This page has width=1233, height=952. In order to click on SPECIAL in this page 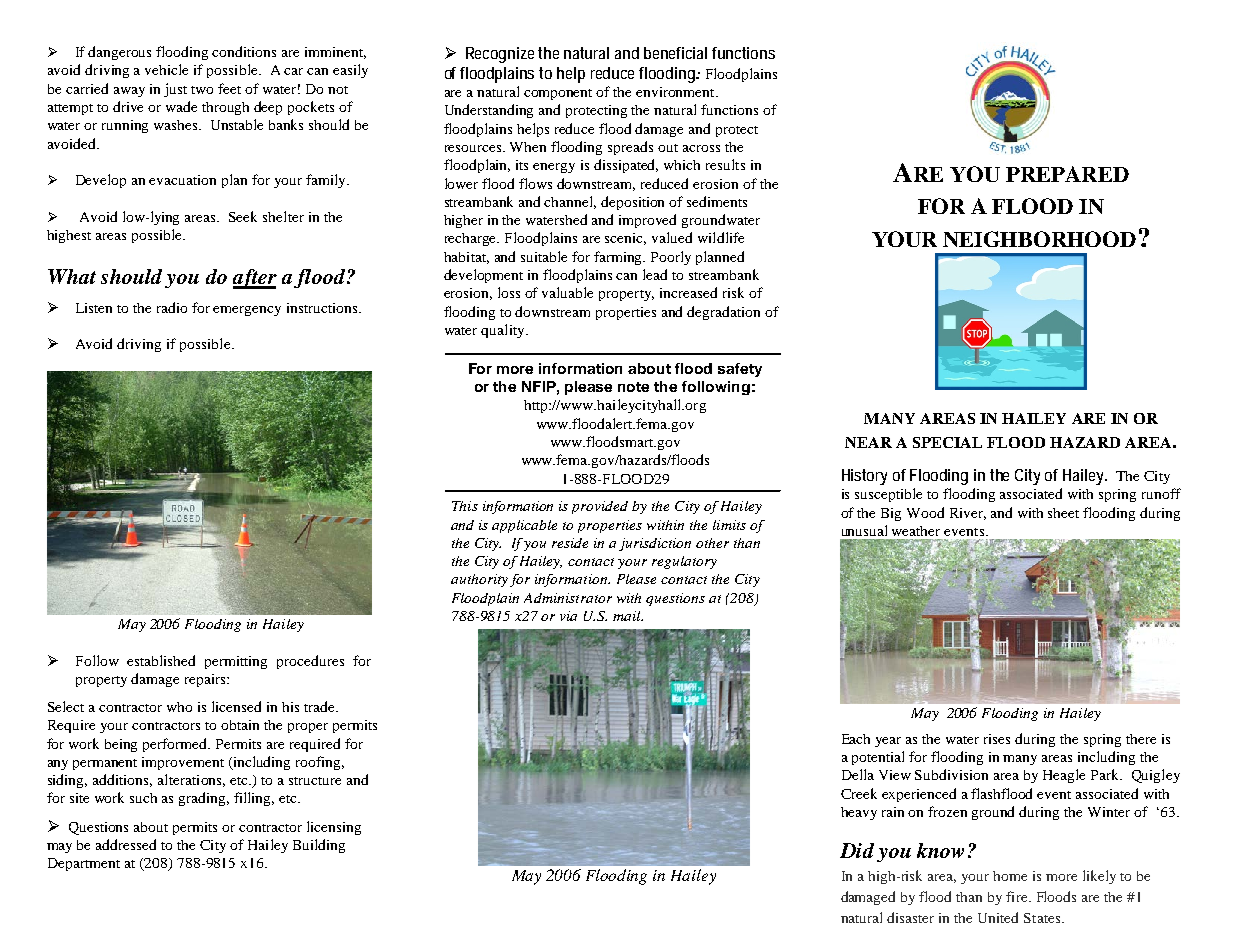, I will do `click(947, 442)`.
